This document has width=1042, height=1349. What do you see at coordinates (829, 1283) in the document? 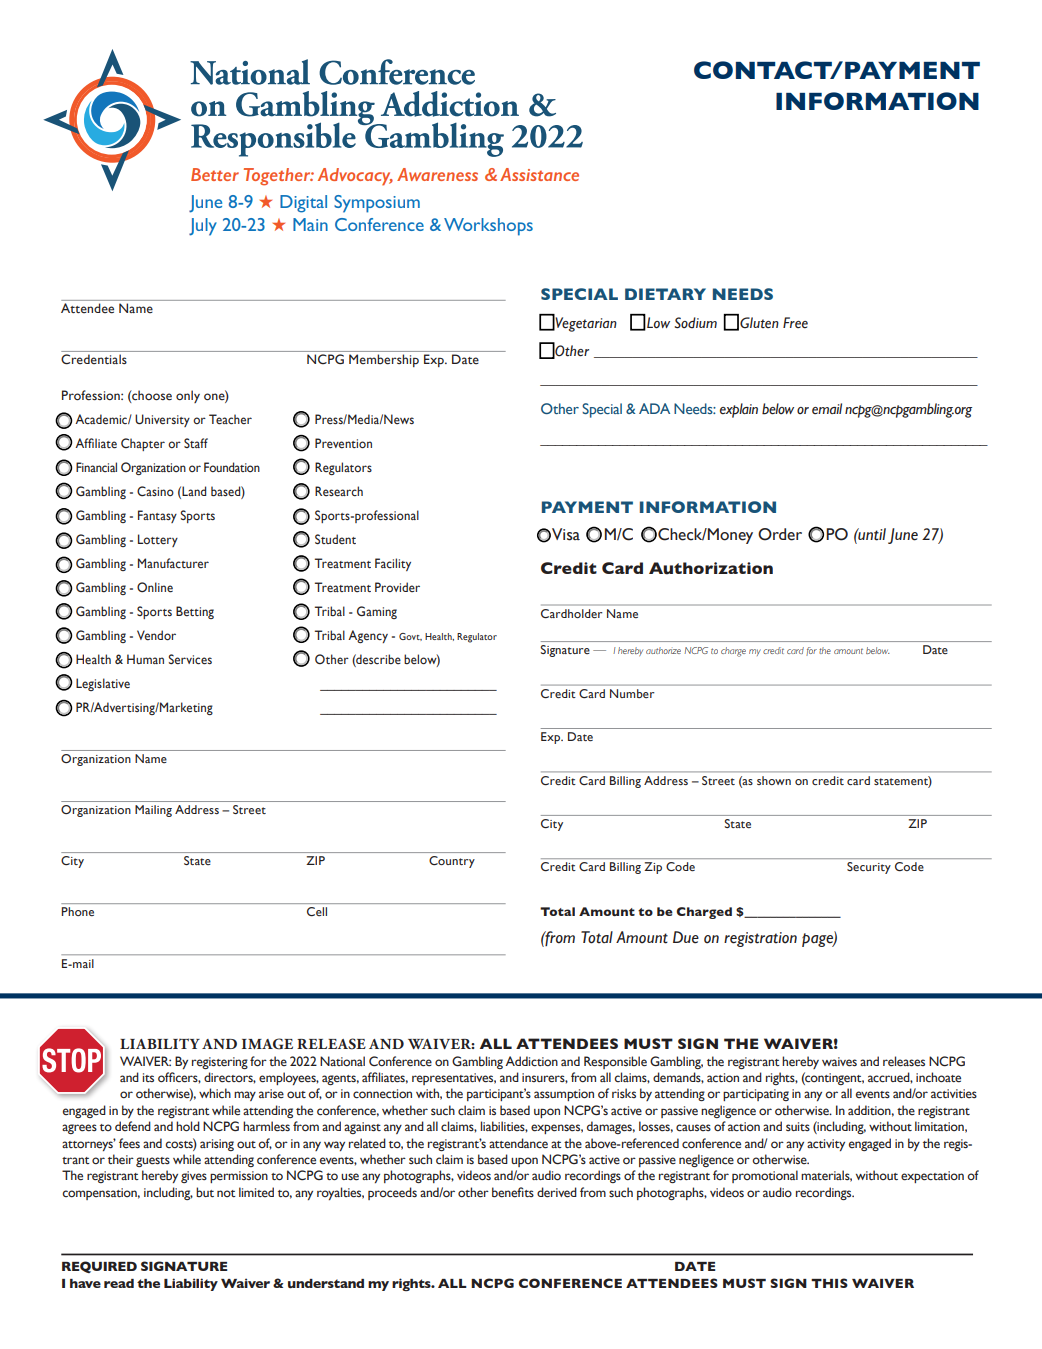
I see `THIS` at bounding box center [829, 1283].
